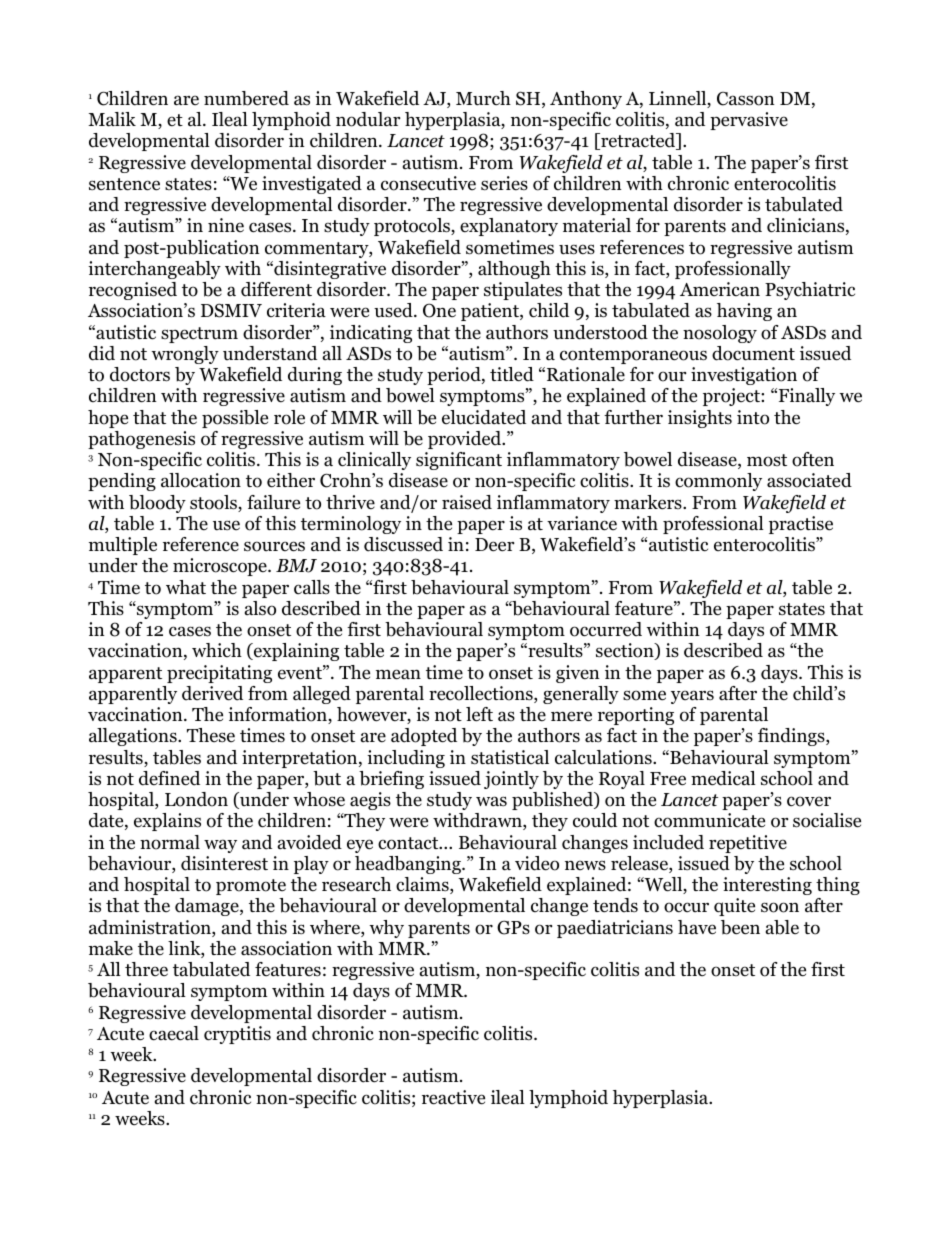 This image has width=952, height=1233. Describe the element at coordinates (491, 312) in the image. I see `patient` at that location.
